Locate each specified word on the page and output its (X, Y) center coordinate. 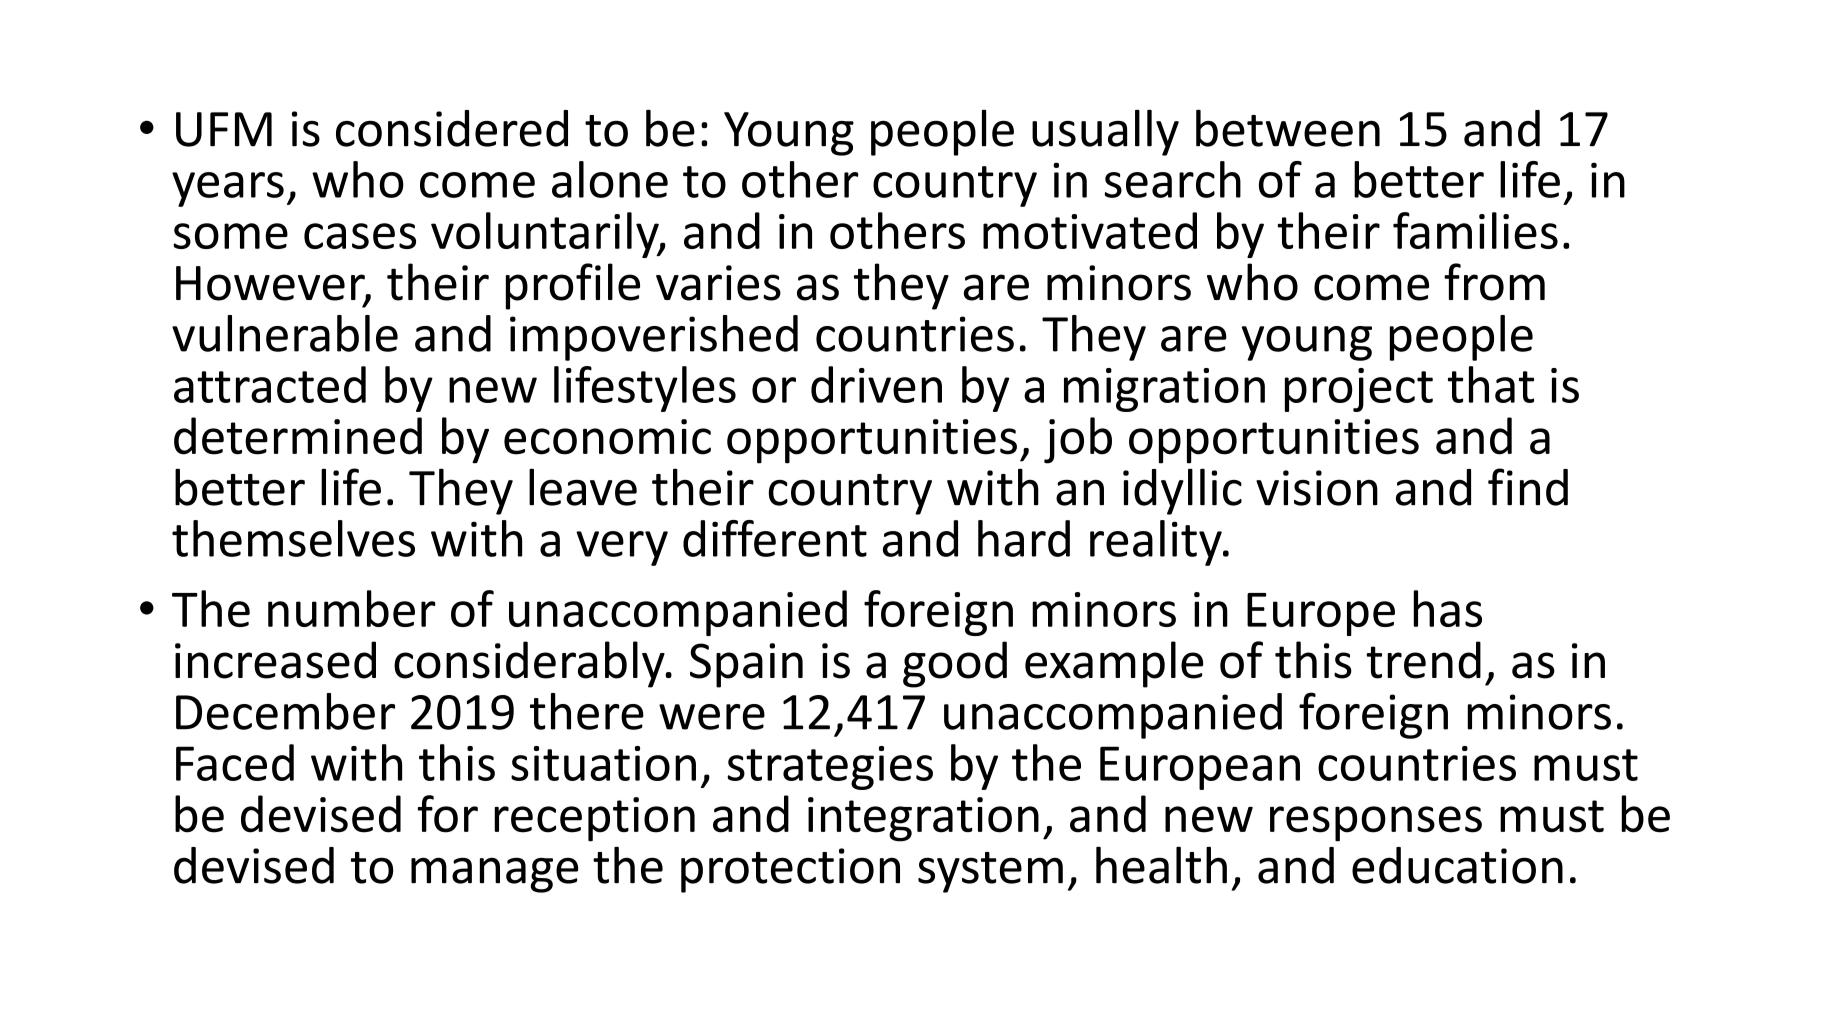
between (1288, 128)
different (775, 538)
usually (1105, 132)
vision (1317, 488)
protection (790, 870)
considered (452, 128)
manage (494, 875)
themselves (293, 538)
